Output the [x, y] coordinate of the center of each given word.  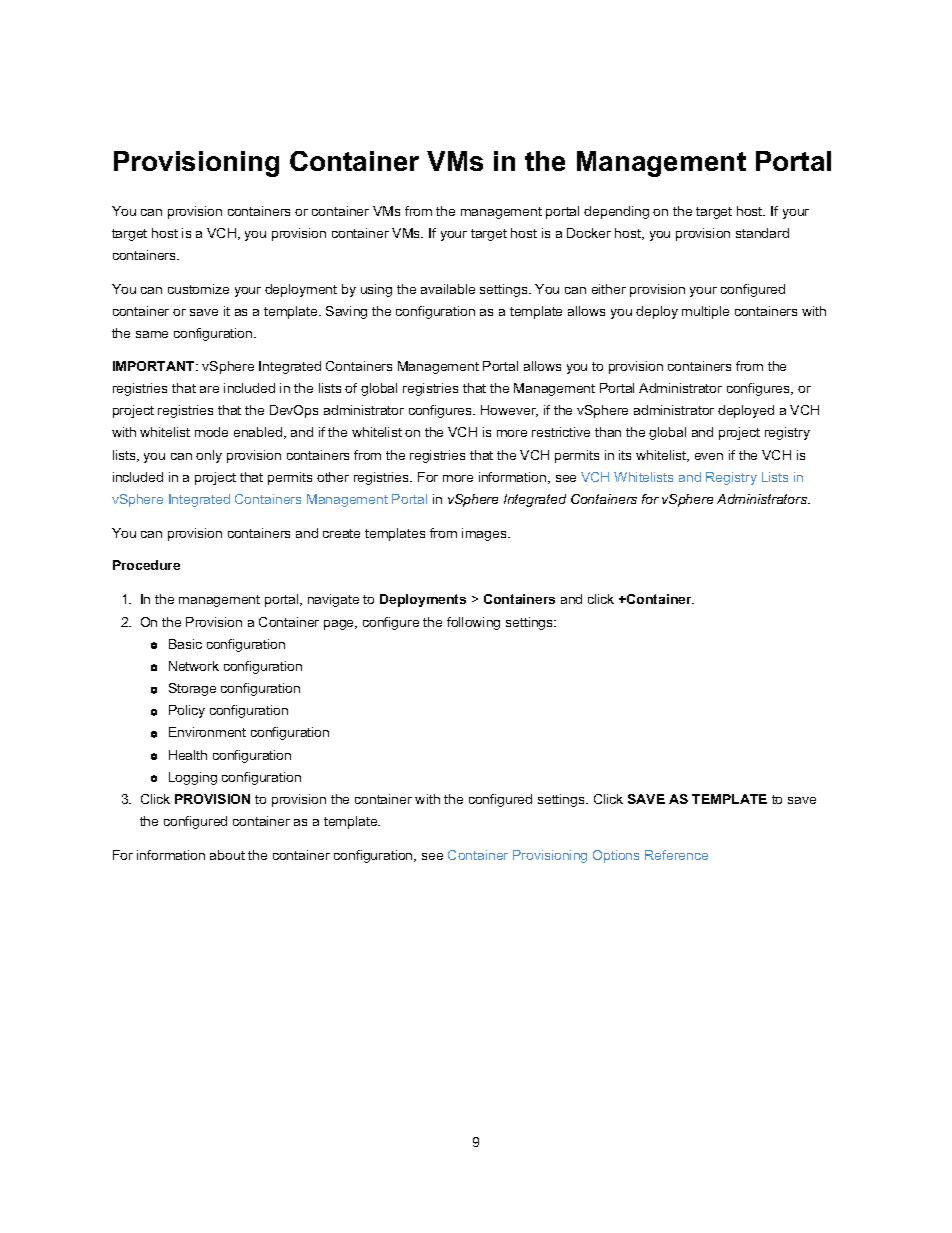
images [485, 534]
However [509, 411]
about [227, 855]
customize [198, 289]
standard [762, 233]
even [709, 456]
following [473, 623]
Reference [676, 855]
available [448, 289]
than [608, 432]
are [209, 389]
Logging [193, 778]
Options [616, 856]
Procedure [146, 565]
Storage [192, 689]
